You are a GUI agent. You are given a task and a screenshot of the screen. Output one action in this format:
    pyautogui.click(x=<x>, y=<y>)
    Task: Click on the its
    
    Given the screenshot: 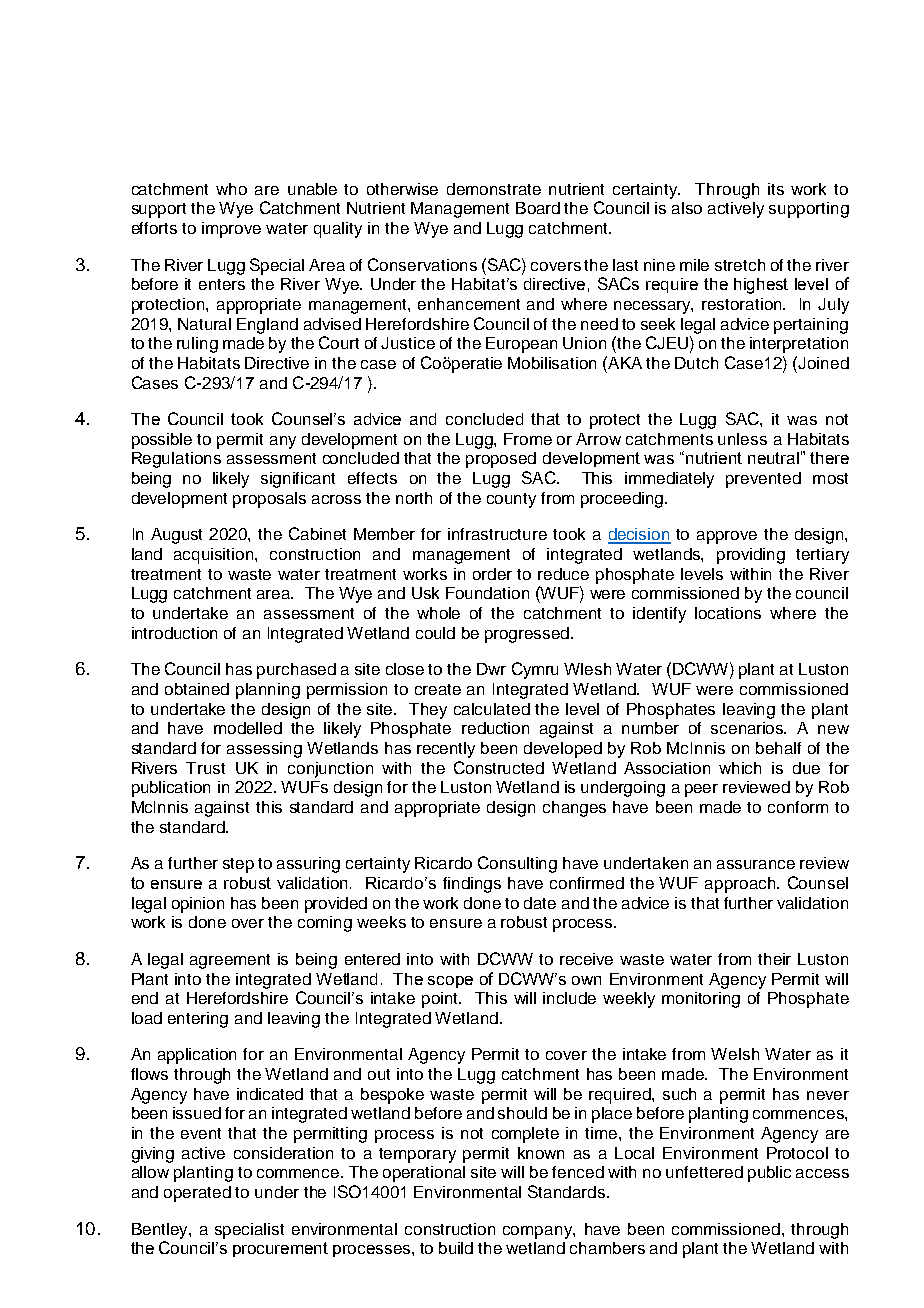 What is the action you would take?
    pyautogui.click(x=776, y=189)
